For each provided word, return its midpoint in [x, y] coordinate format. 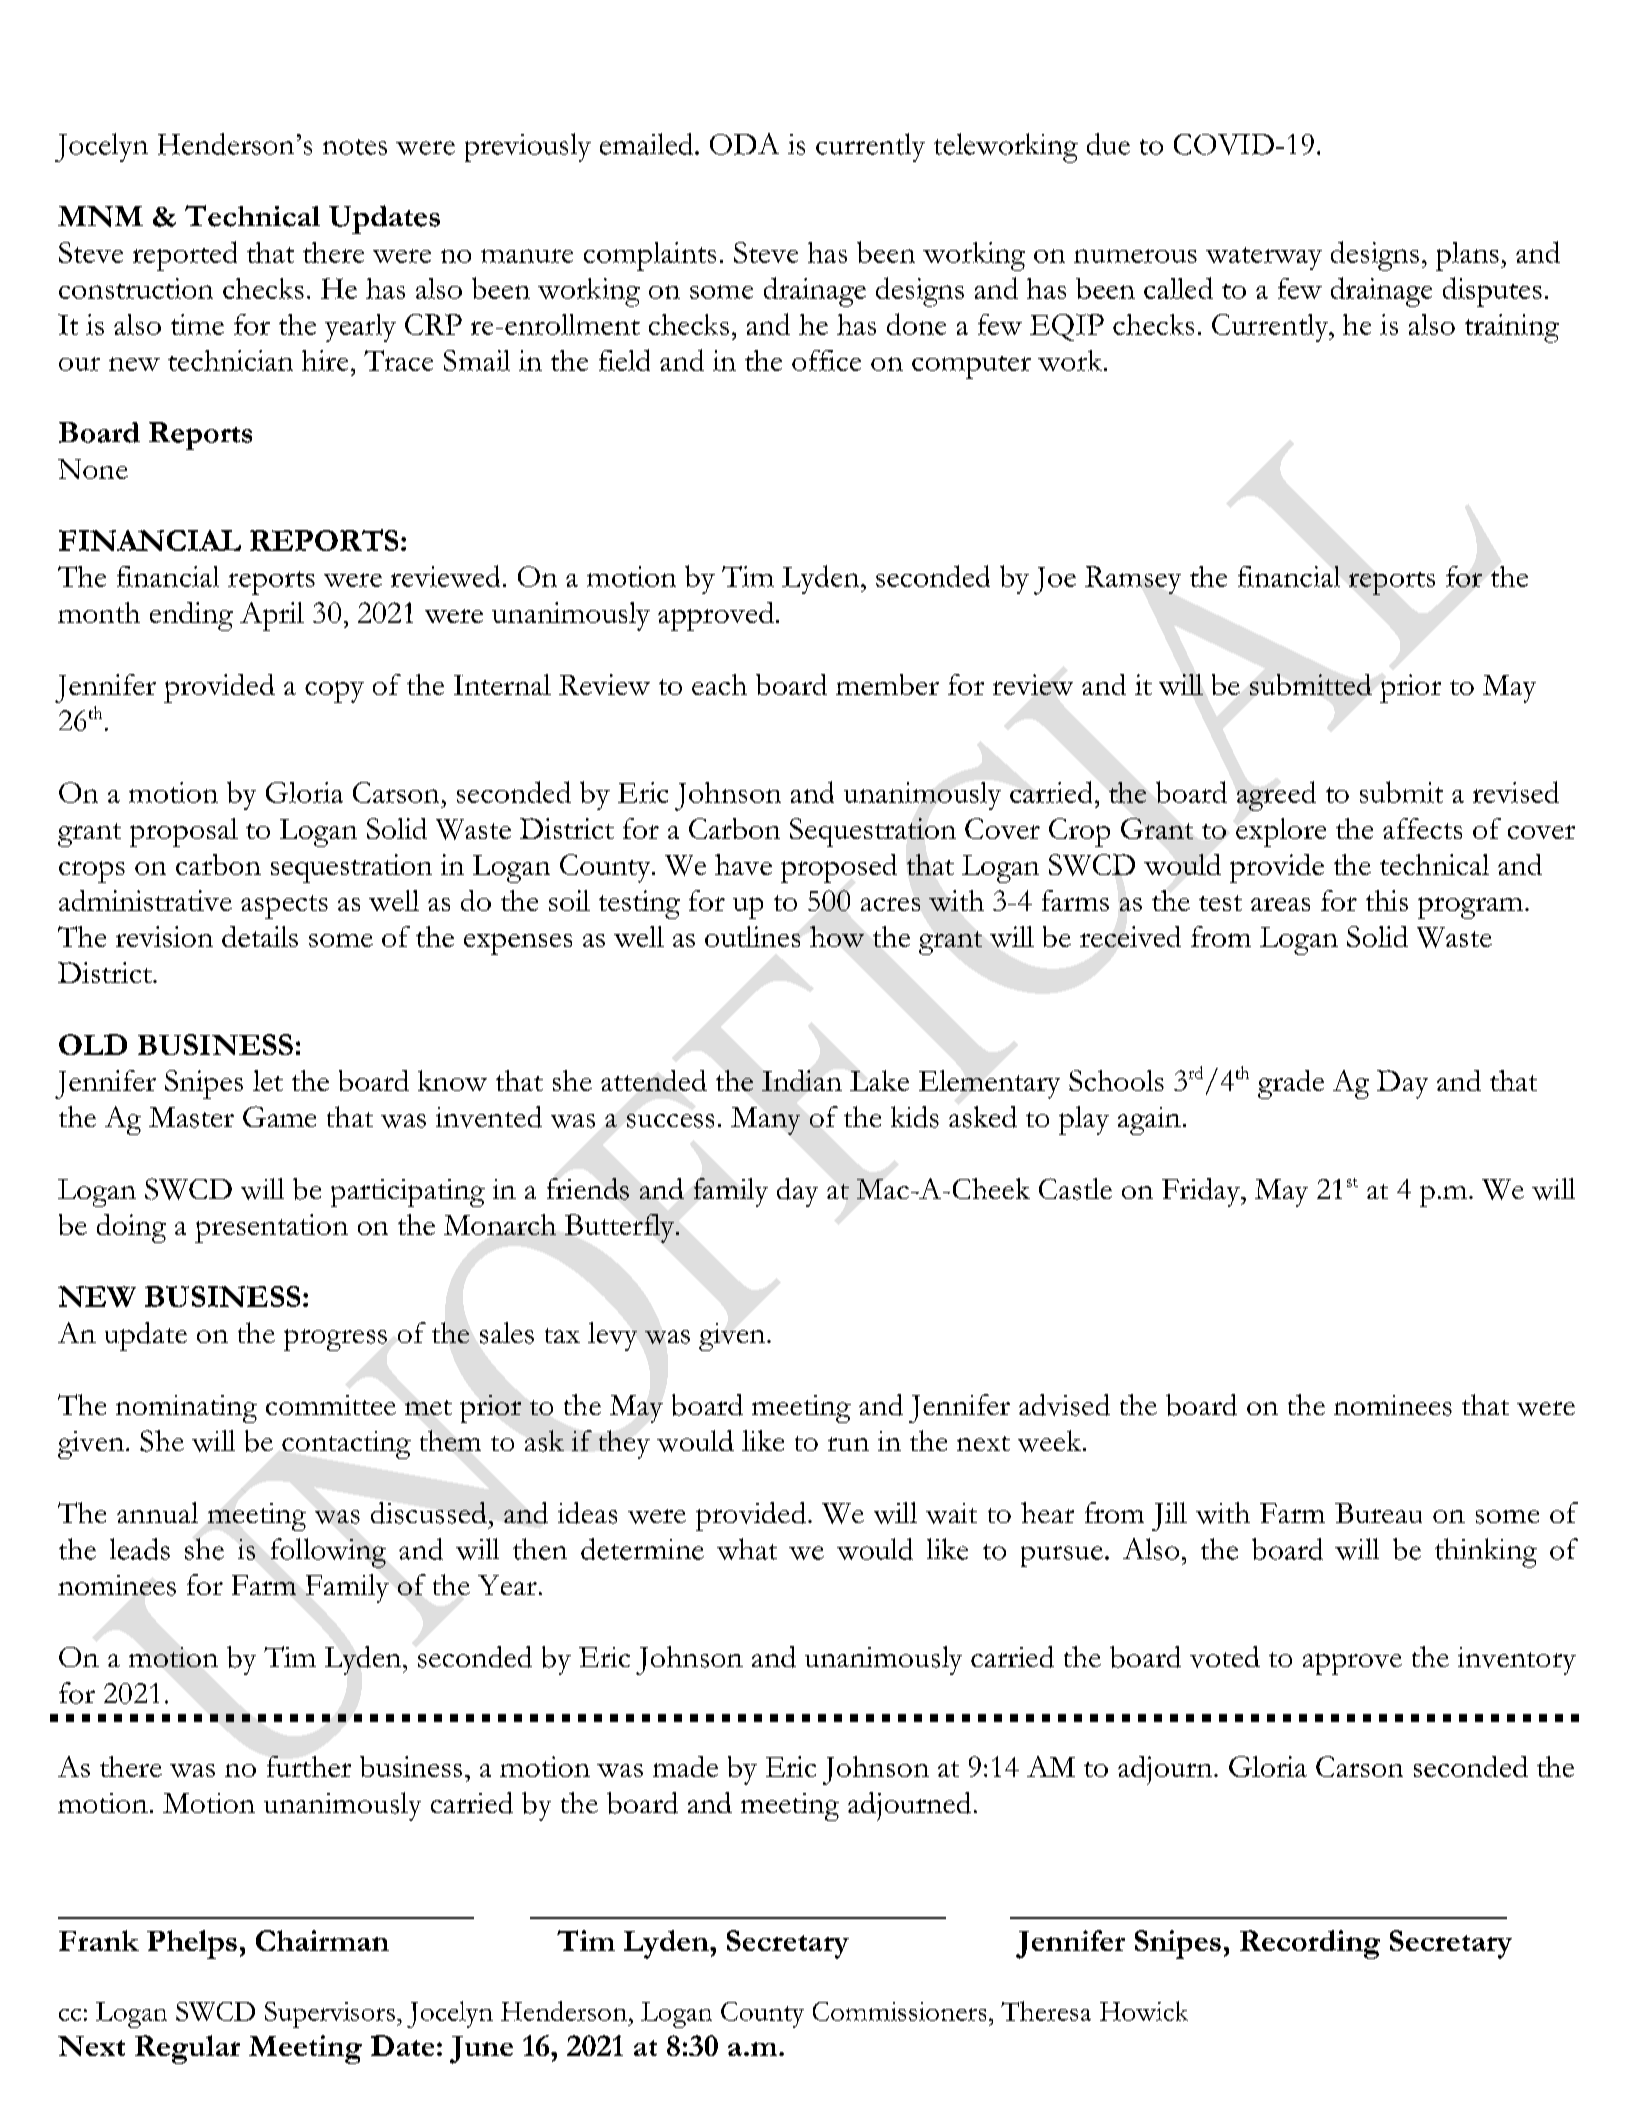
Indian [802, 1080]
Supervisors [330, 2015]
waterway [1264, 258]
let [268, 1080]
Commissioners [899, 2011]
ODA [744, 144]
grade [1291, 1084]
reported [185, 256]
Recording [1310, 1944]
